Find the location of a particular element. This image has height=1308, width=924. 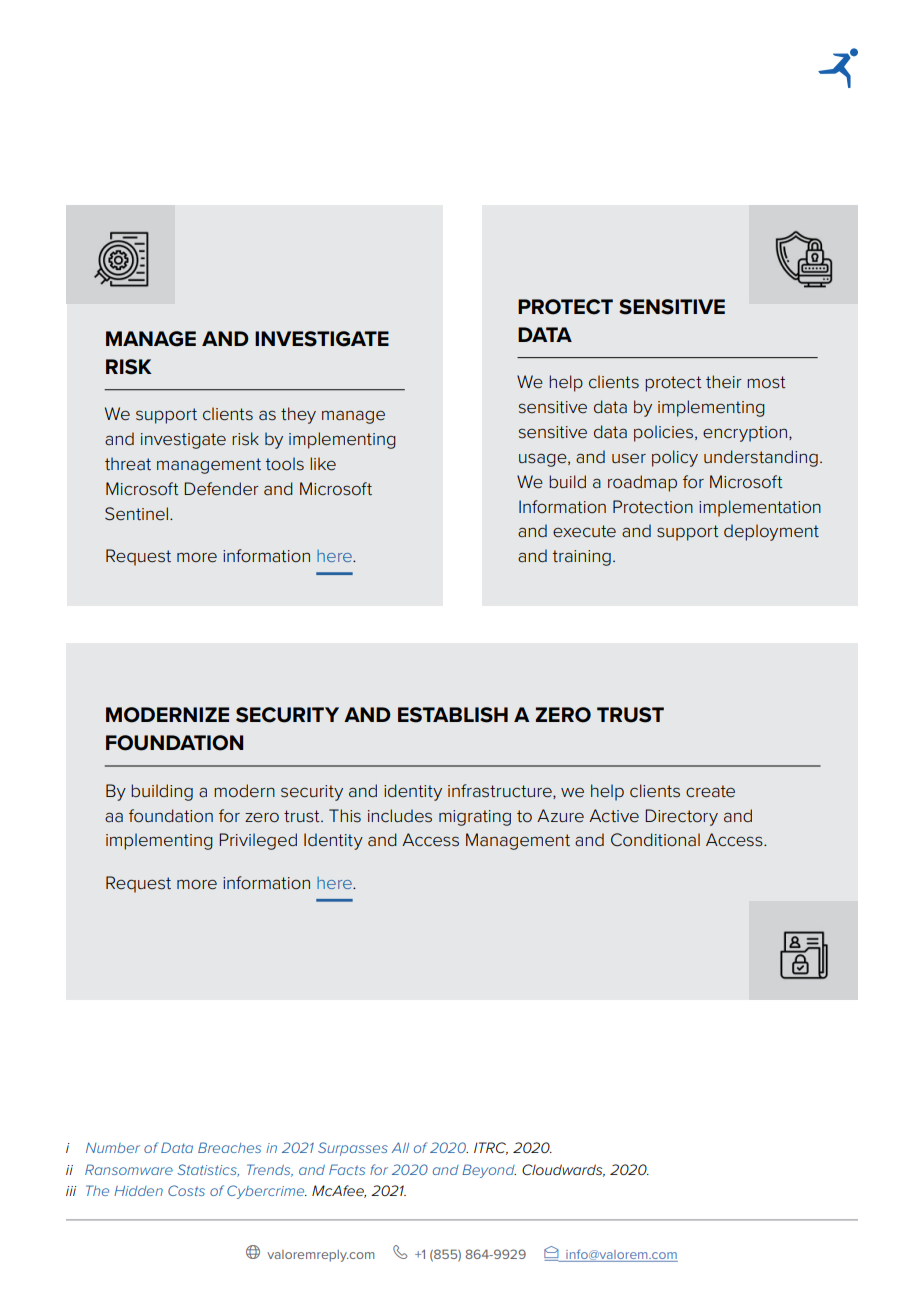

This is located at coordinates (345, 816).
